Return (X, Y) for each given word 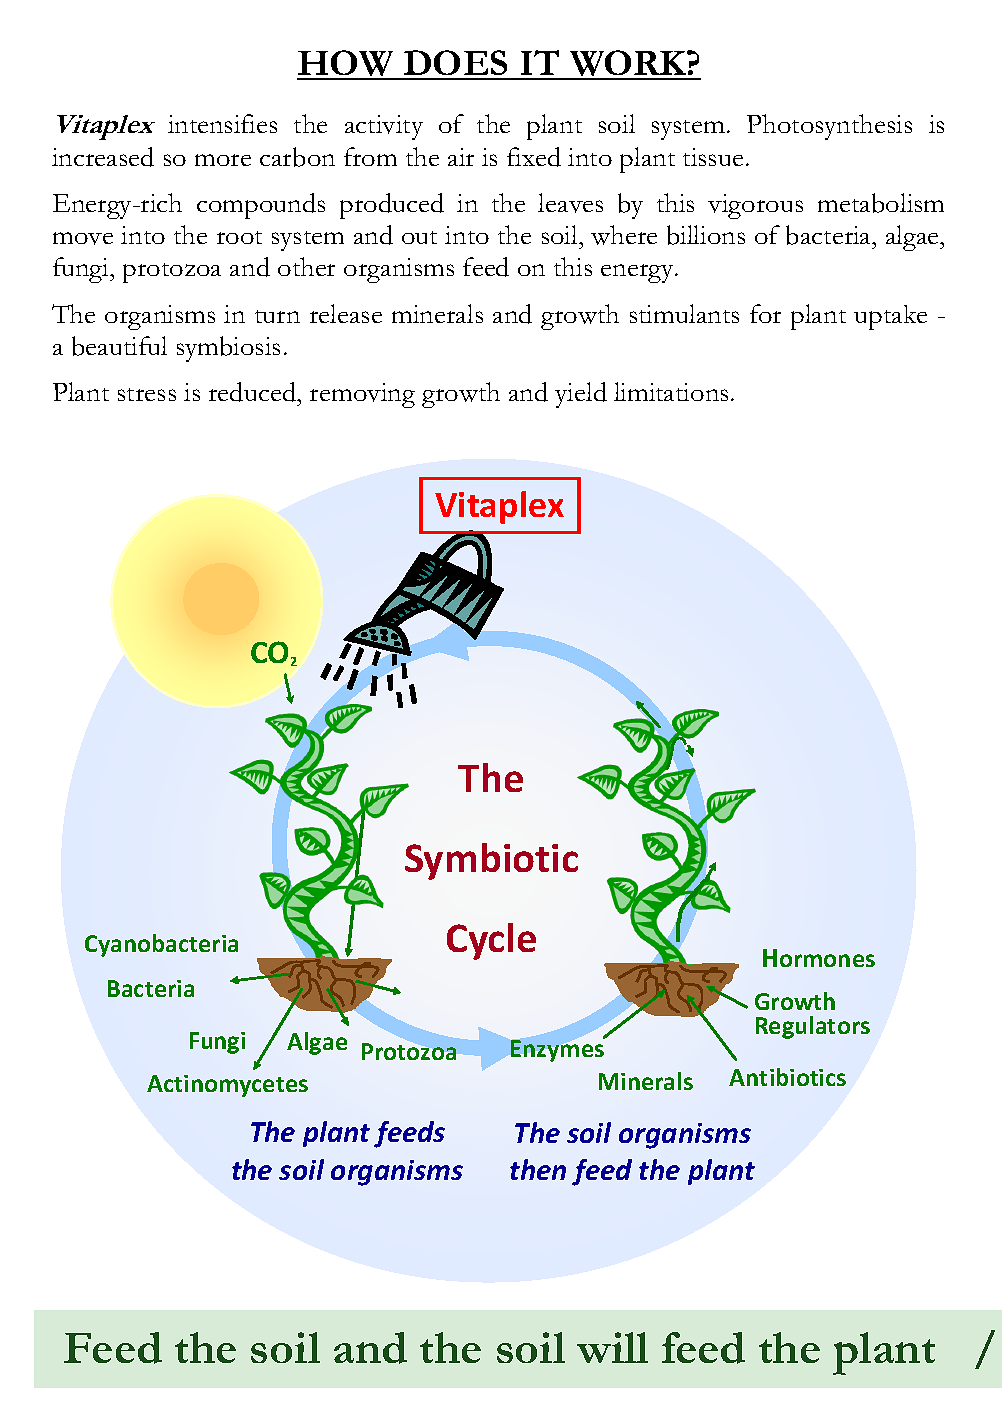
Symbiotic (491, 861)
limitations (671, 391)
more (223, 160)
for (765, 313)
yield (581, 395)
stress (147, 394)
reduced (253, 392)
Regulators (813, 1027)
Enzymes (558, 1050)
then (538, 1169)
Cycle (491, 941)
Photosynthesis (829, 127)
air (461, 157)
